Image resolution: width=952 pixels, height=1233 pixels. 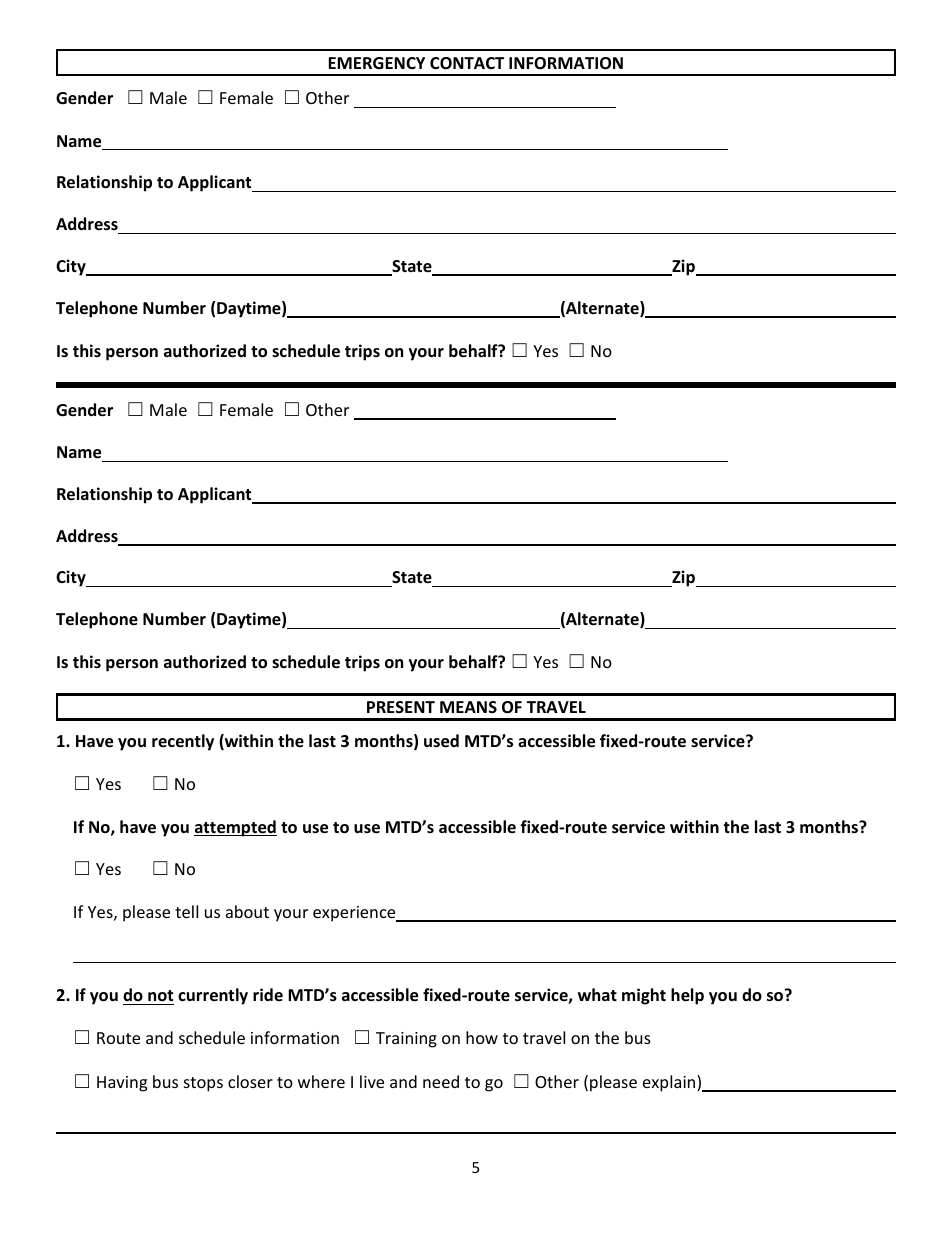 What do you see at coordinates (597, 994) in the page?
I see `what` at bounding box center [597, 994].
